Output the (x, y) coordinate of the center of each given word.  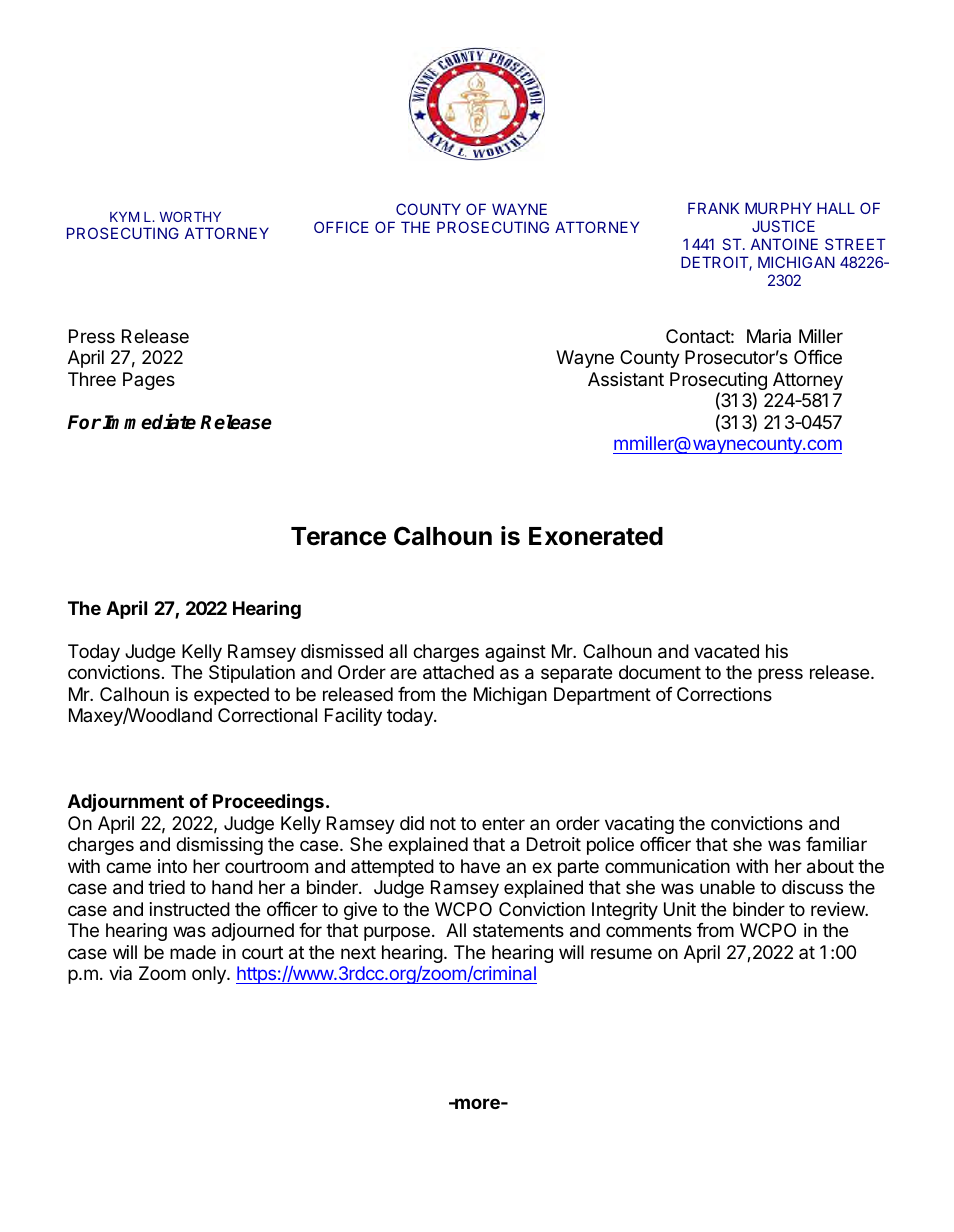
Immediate (149, 422)
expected (231, 696)
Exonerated (596, 536)
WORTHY (190, 216)
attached (458, 672)
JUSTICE (783, 226)
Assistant (626, 379)
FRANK (713, 208)
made (193, 952)
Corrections (724, 694)
